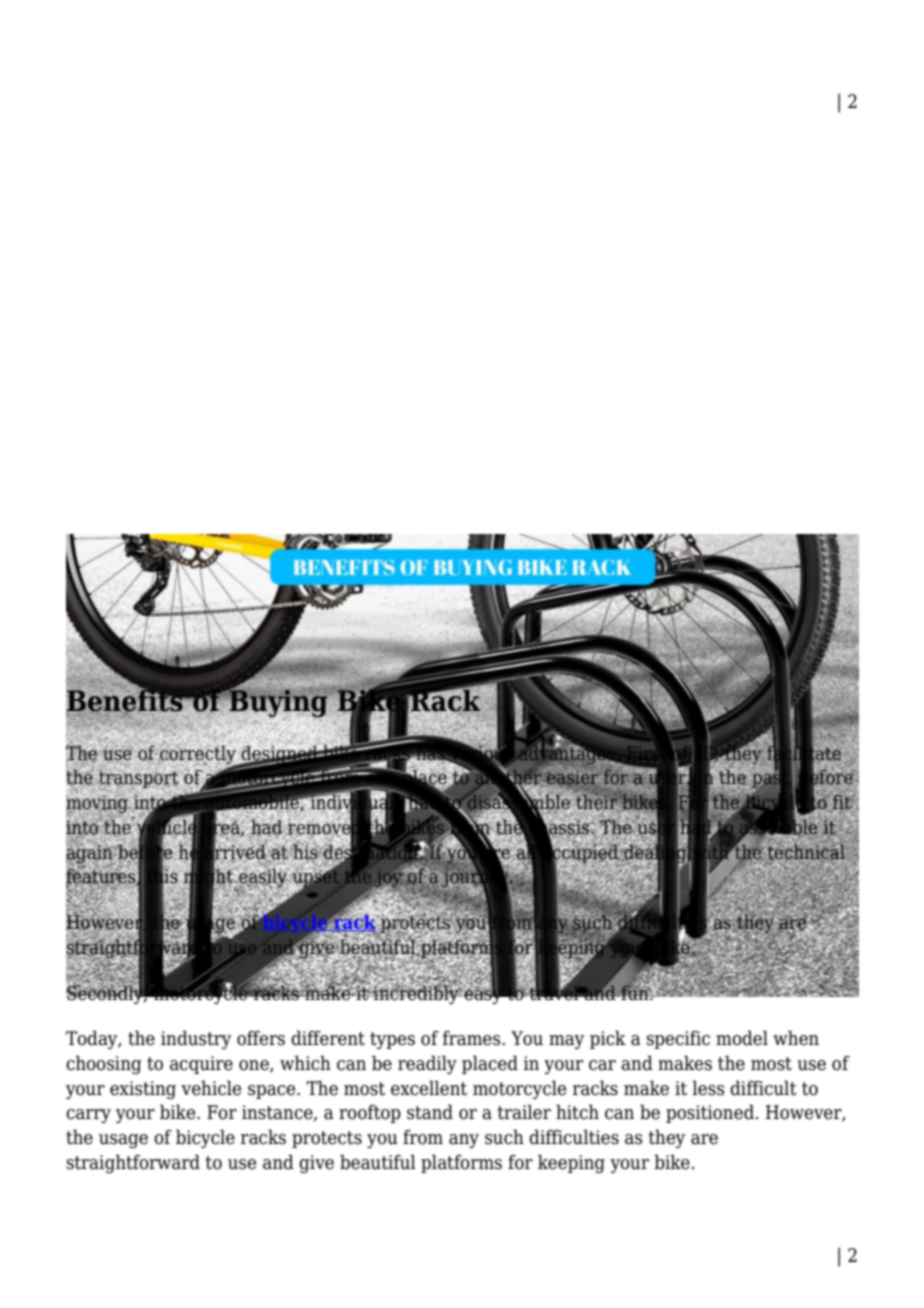  I want to click on easier, so click(573, 778).
